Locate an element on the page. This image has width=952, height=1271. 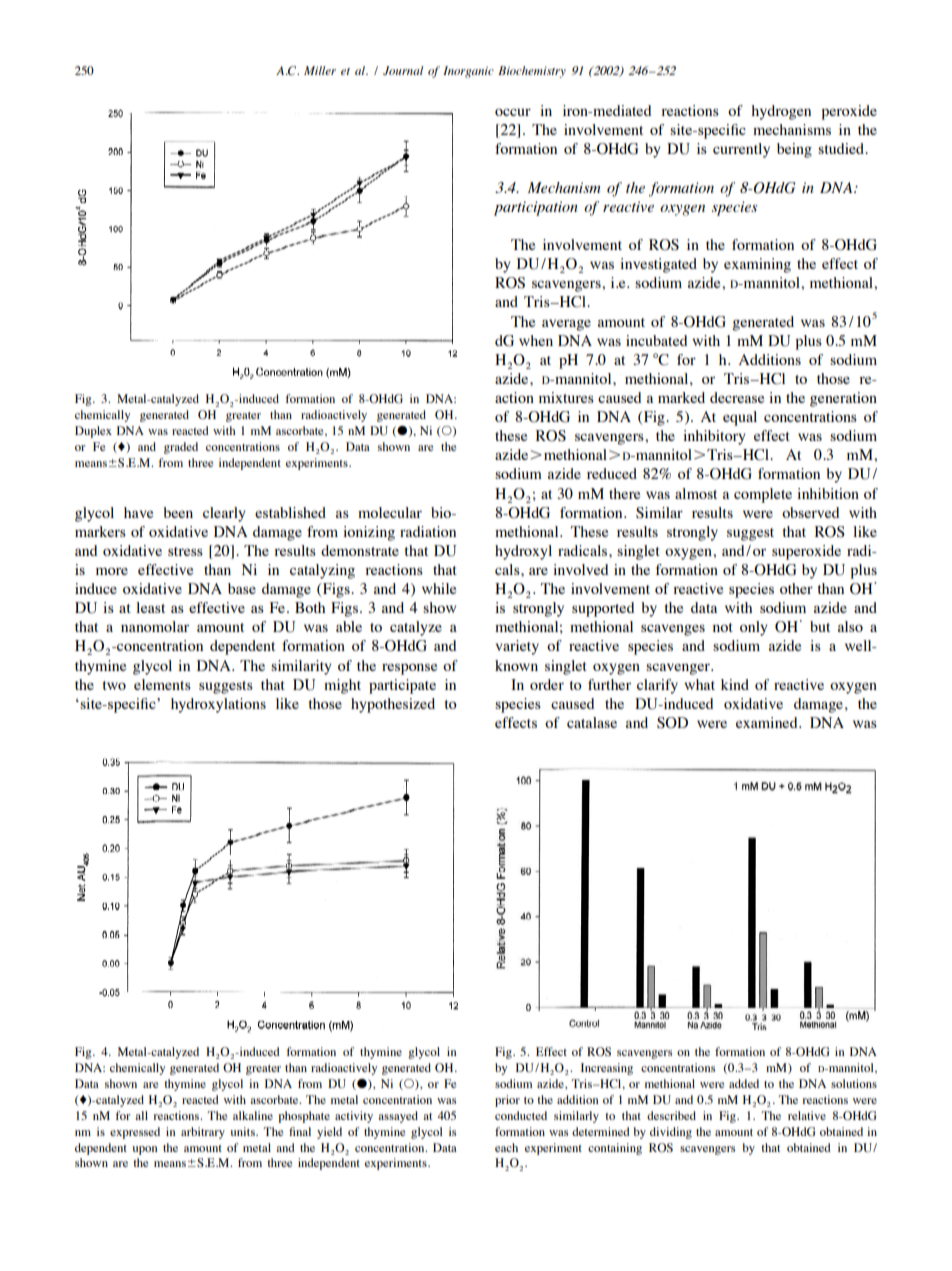
examined is located at coordinates (768, 722).
